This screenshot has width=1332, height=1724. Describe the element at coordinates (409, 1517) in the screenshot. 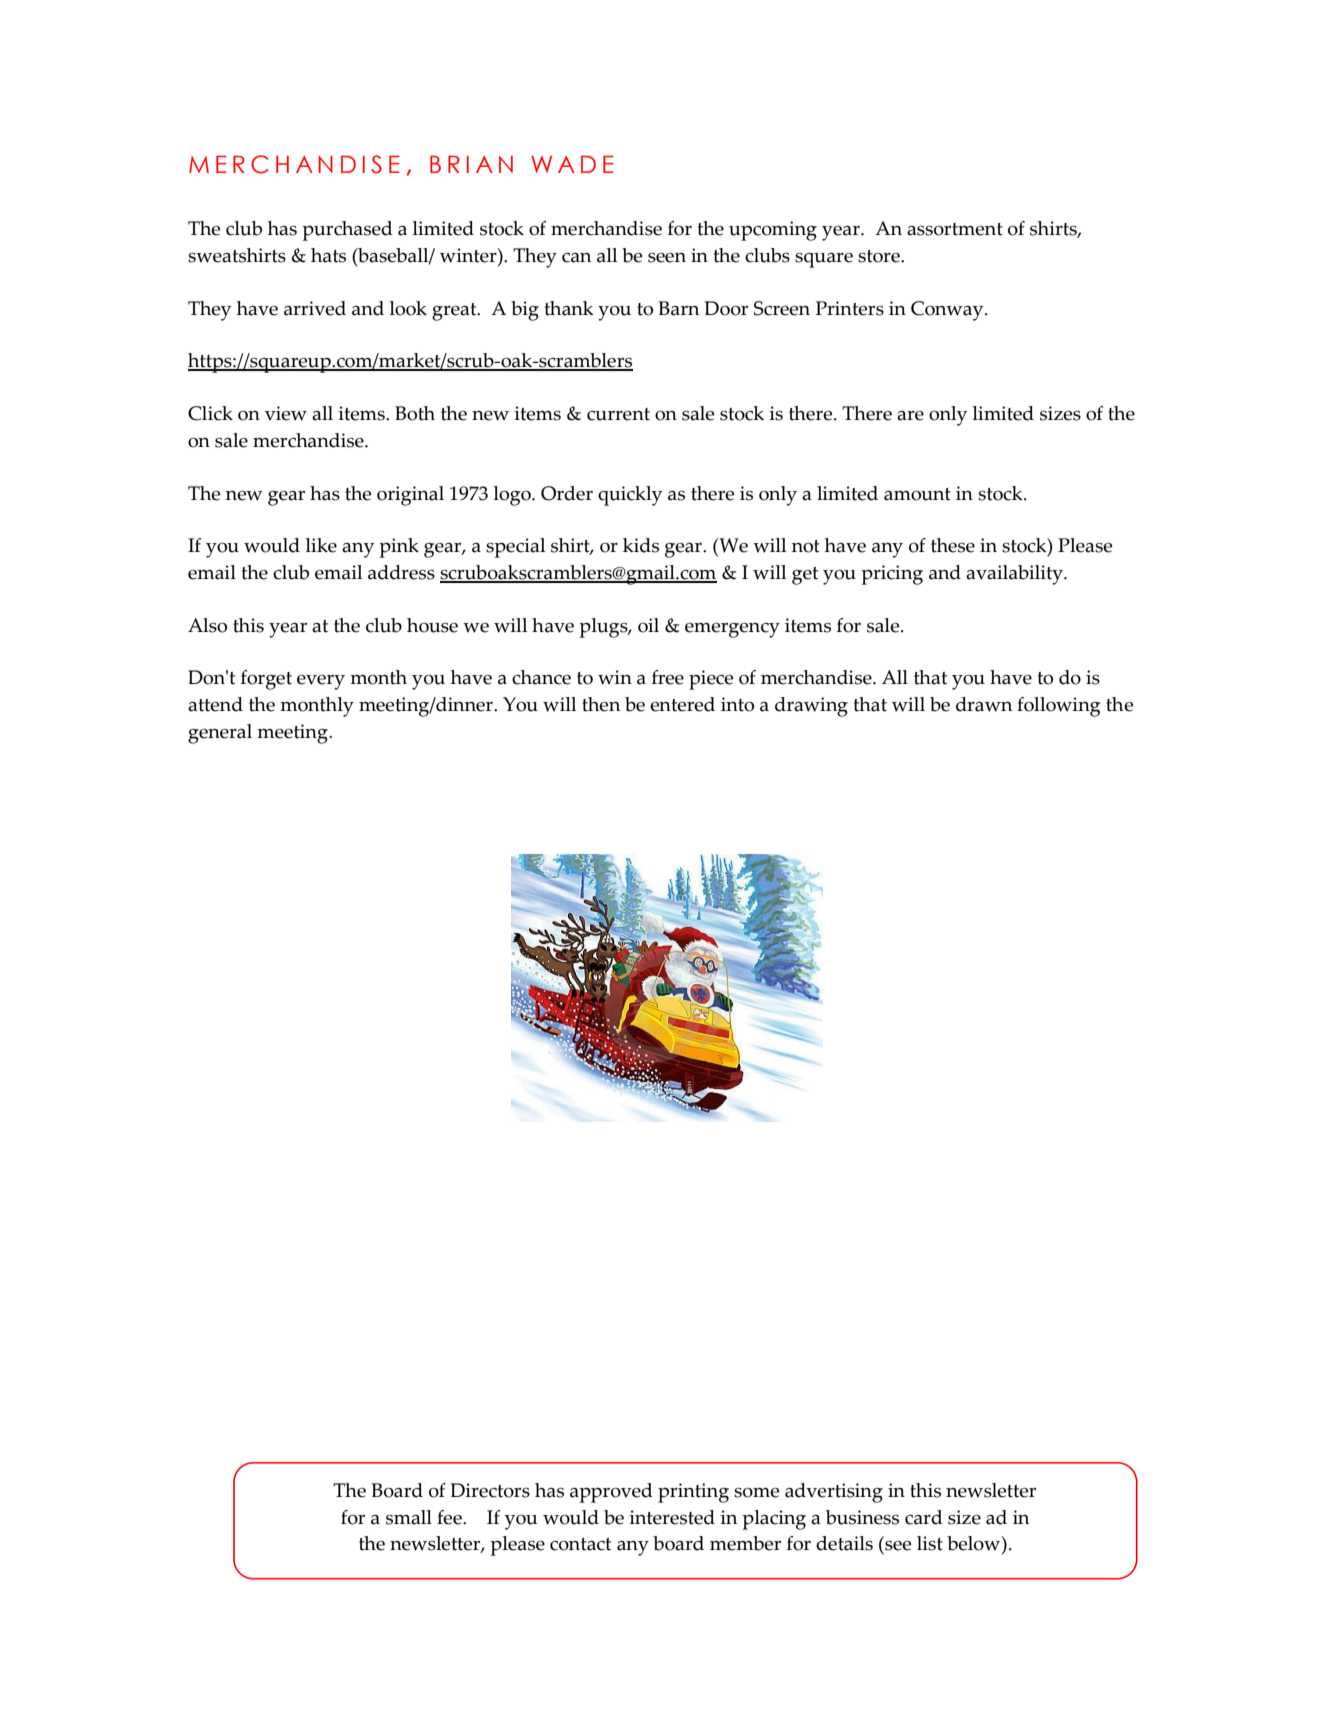

I see `small` at that location.
